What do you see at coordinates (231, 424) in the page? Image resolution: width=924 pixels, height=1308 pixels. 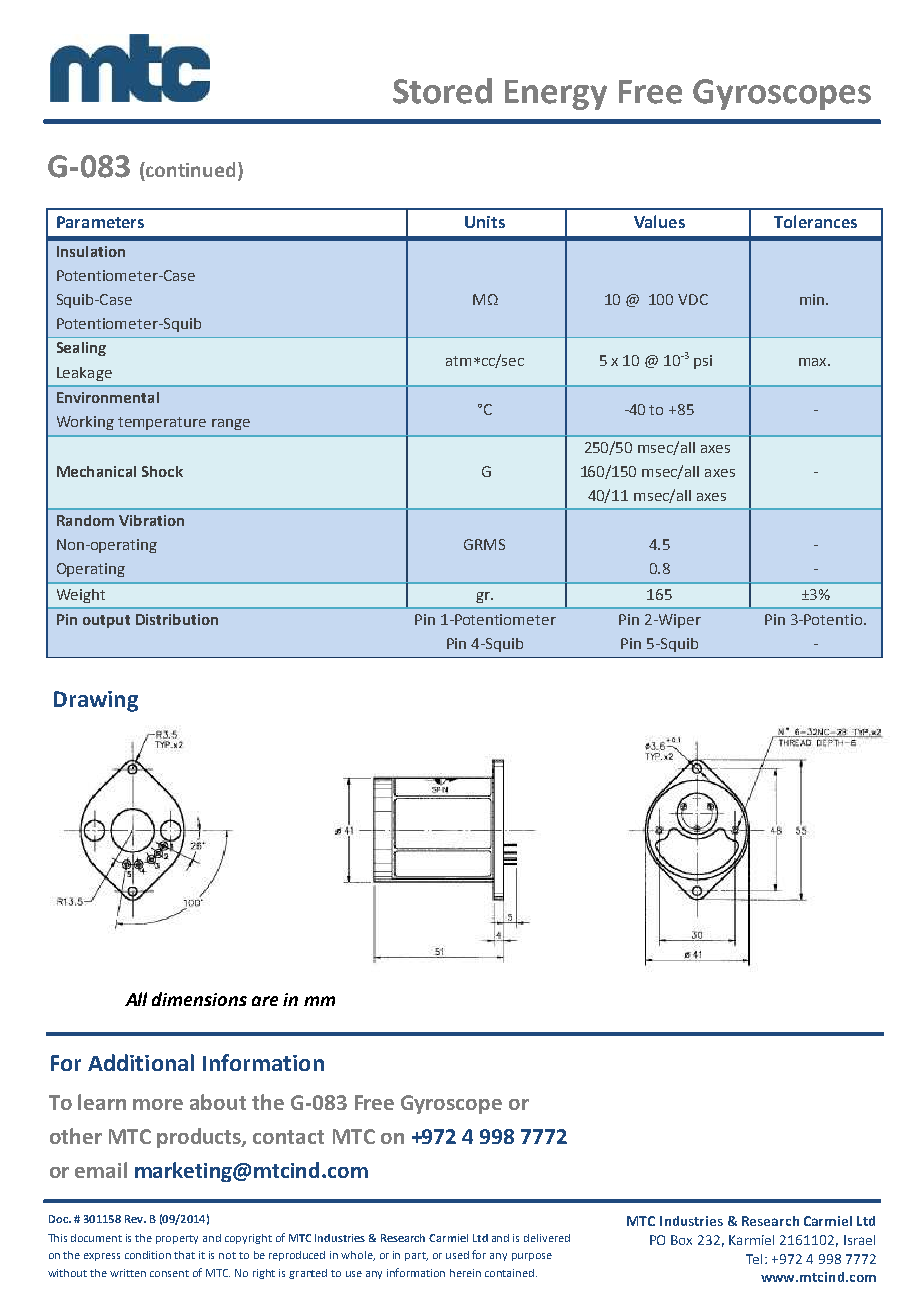 I see `range` at bounding box center [231, 424].
